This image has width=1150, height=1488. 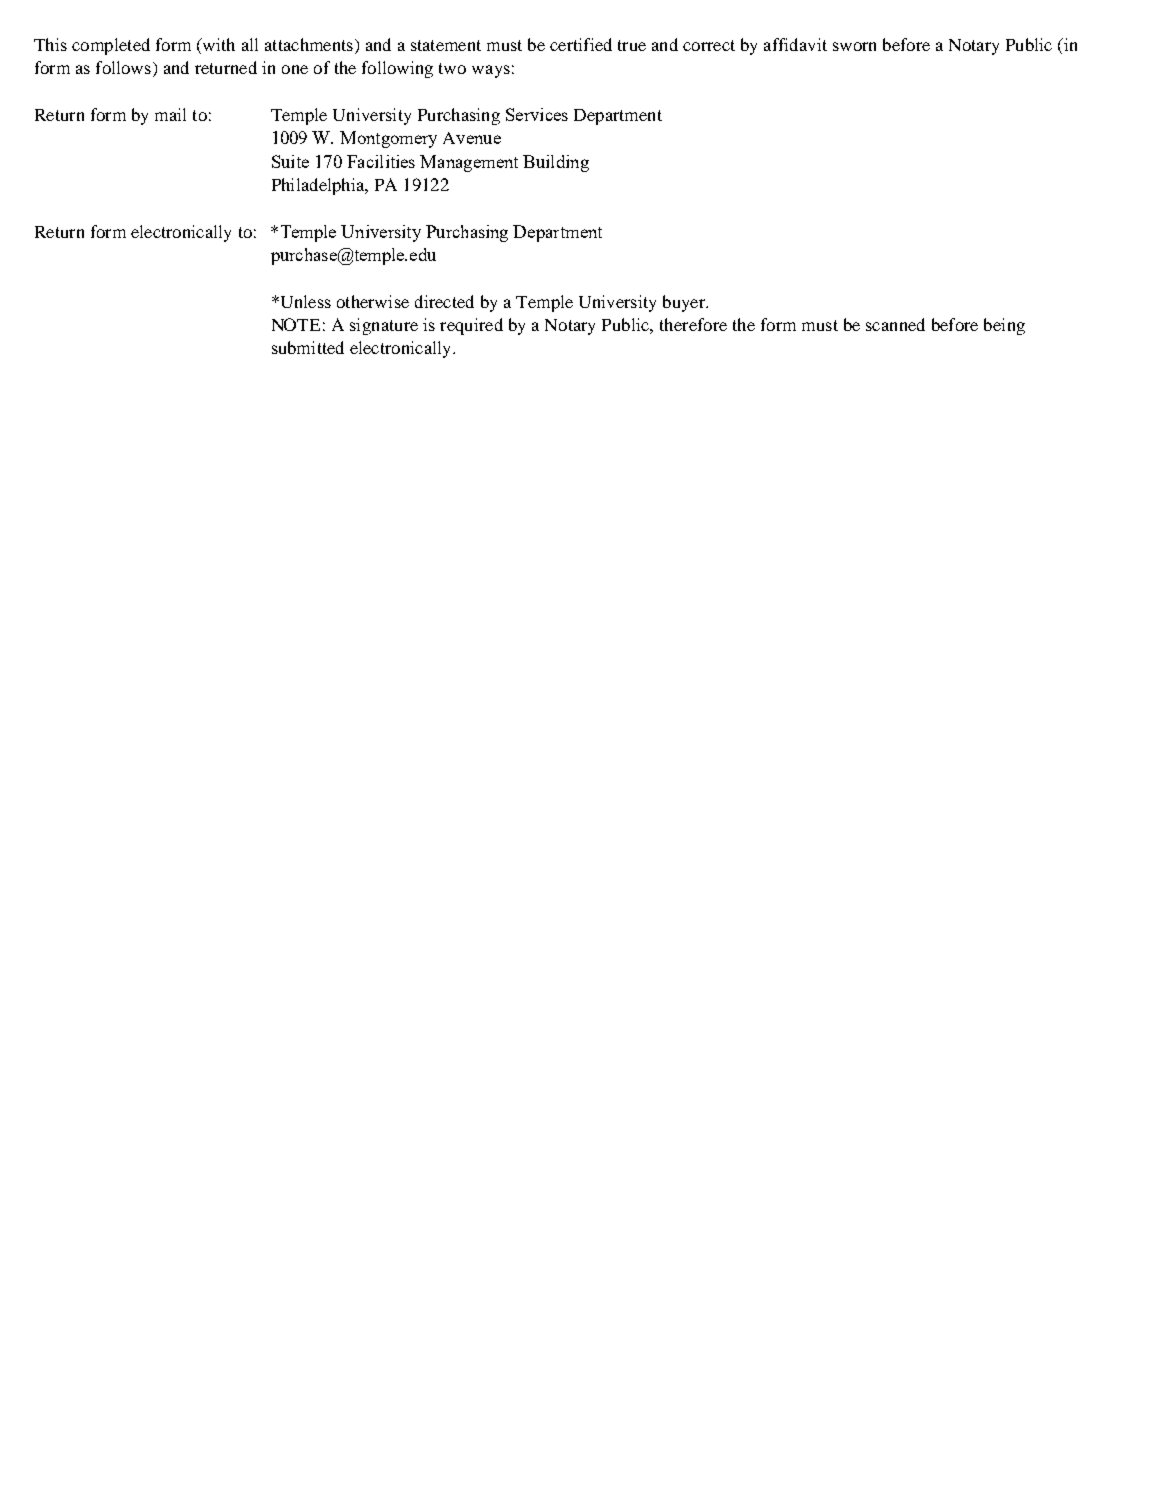 What do you see at coordinates (444, 301) in the image?
I see `directed` at bounding box center [444, 301].
